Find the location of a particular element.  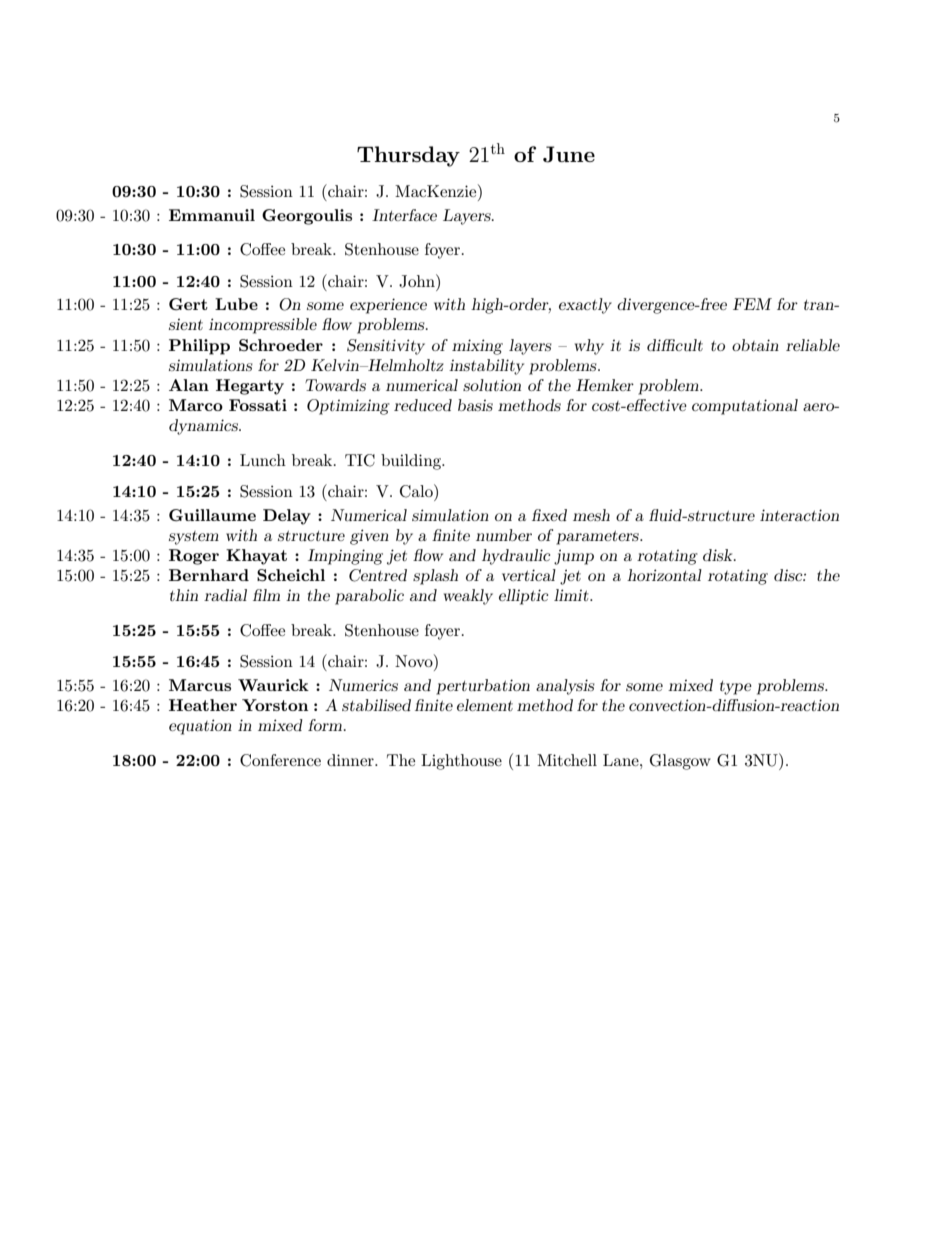

Conference is located at coordinates (280, 760).
